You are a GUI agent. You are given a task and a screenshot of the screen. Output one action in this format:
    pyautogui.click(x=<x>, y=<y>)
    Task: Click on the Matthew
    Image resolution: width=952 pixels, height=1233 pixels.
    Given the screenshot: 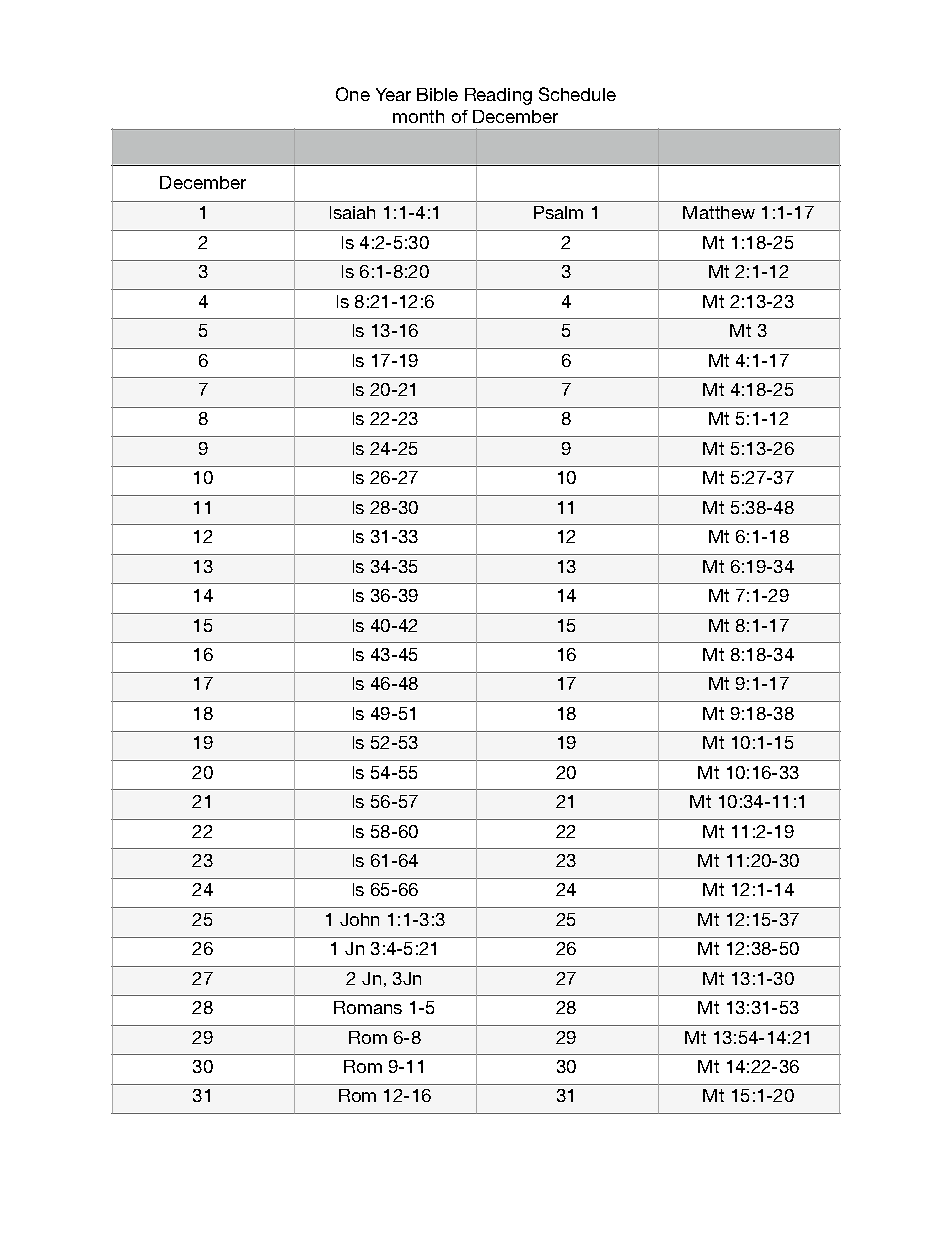 What is the action you would take?
    pyautogui.click(x=719, y=212)
